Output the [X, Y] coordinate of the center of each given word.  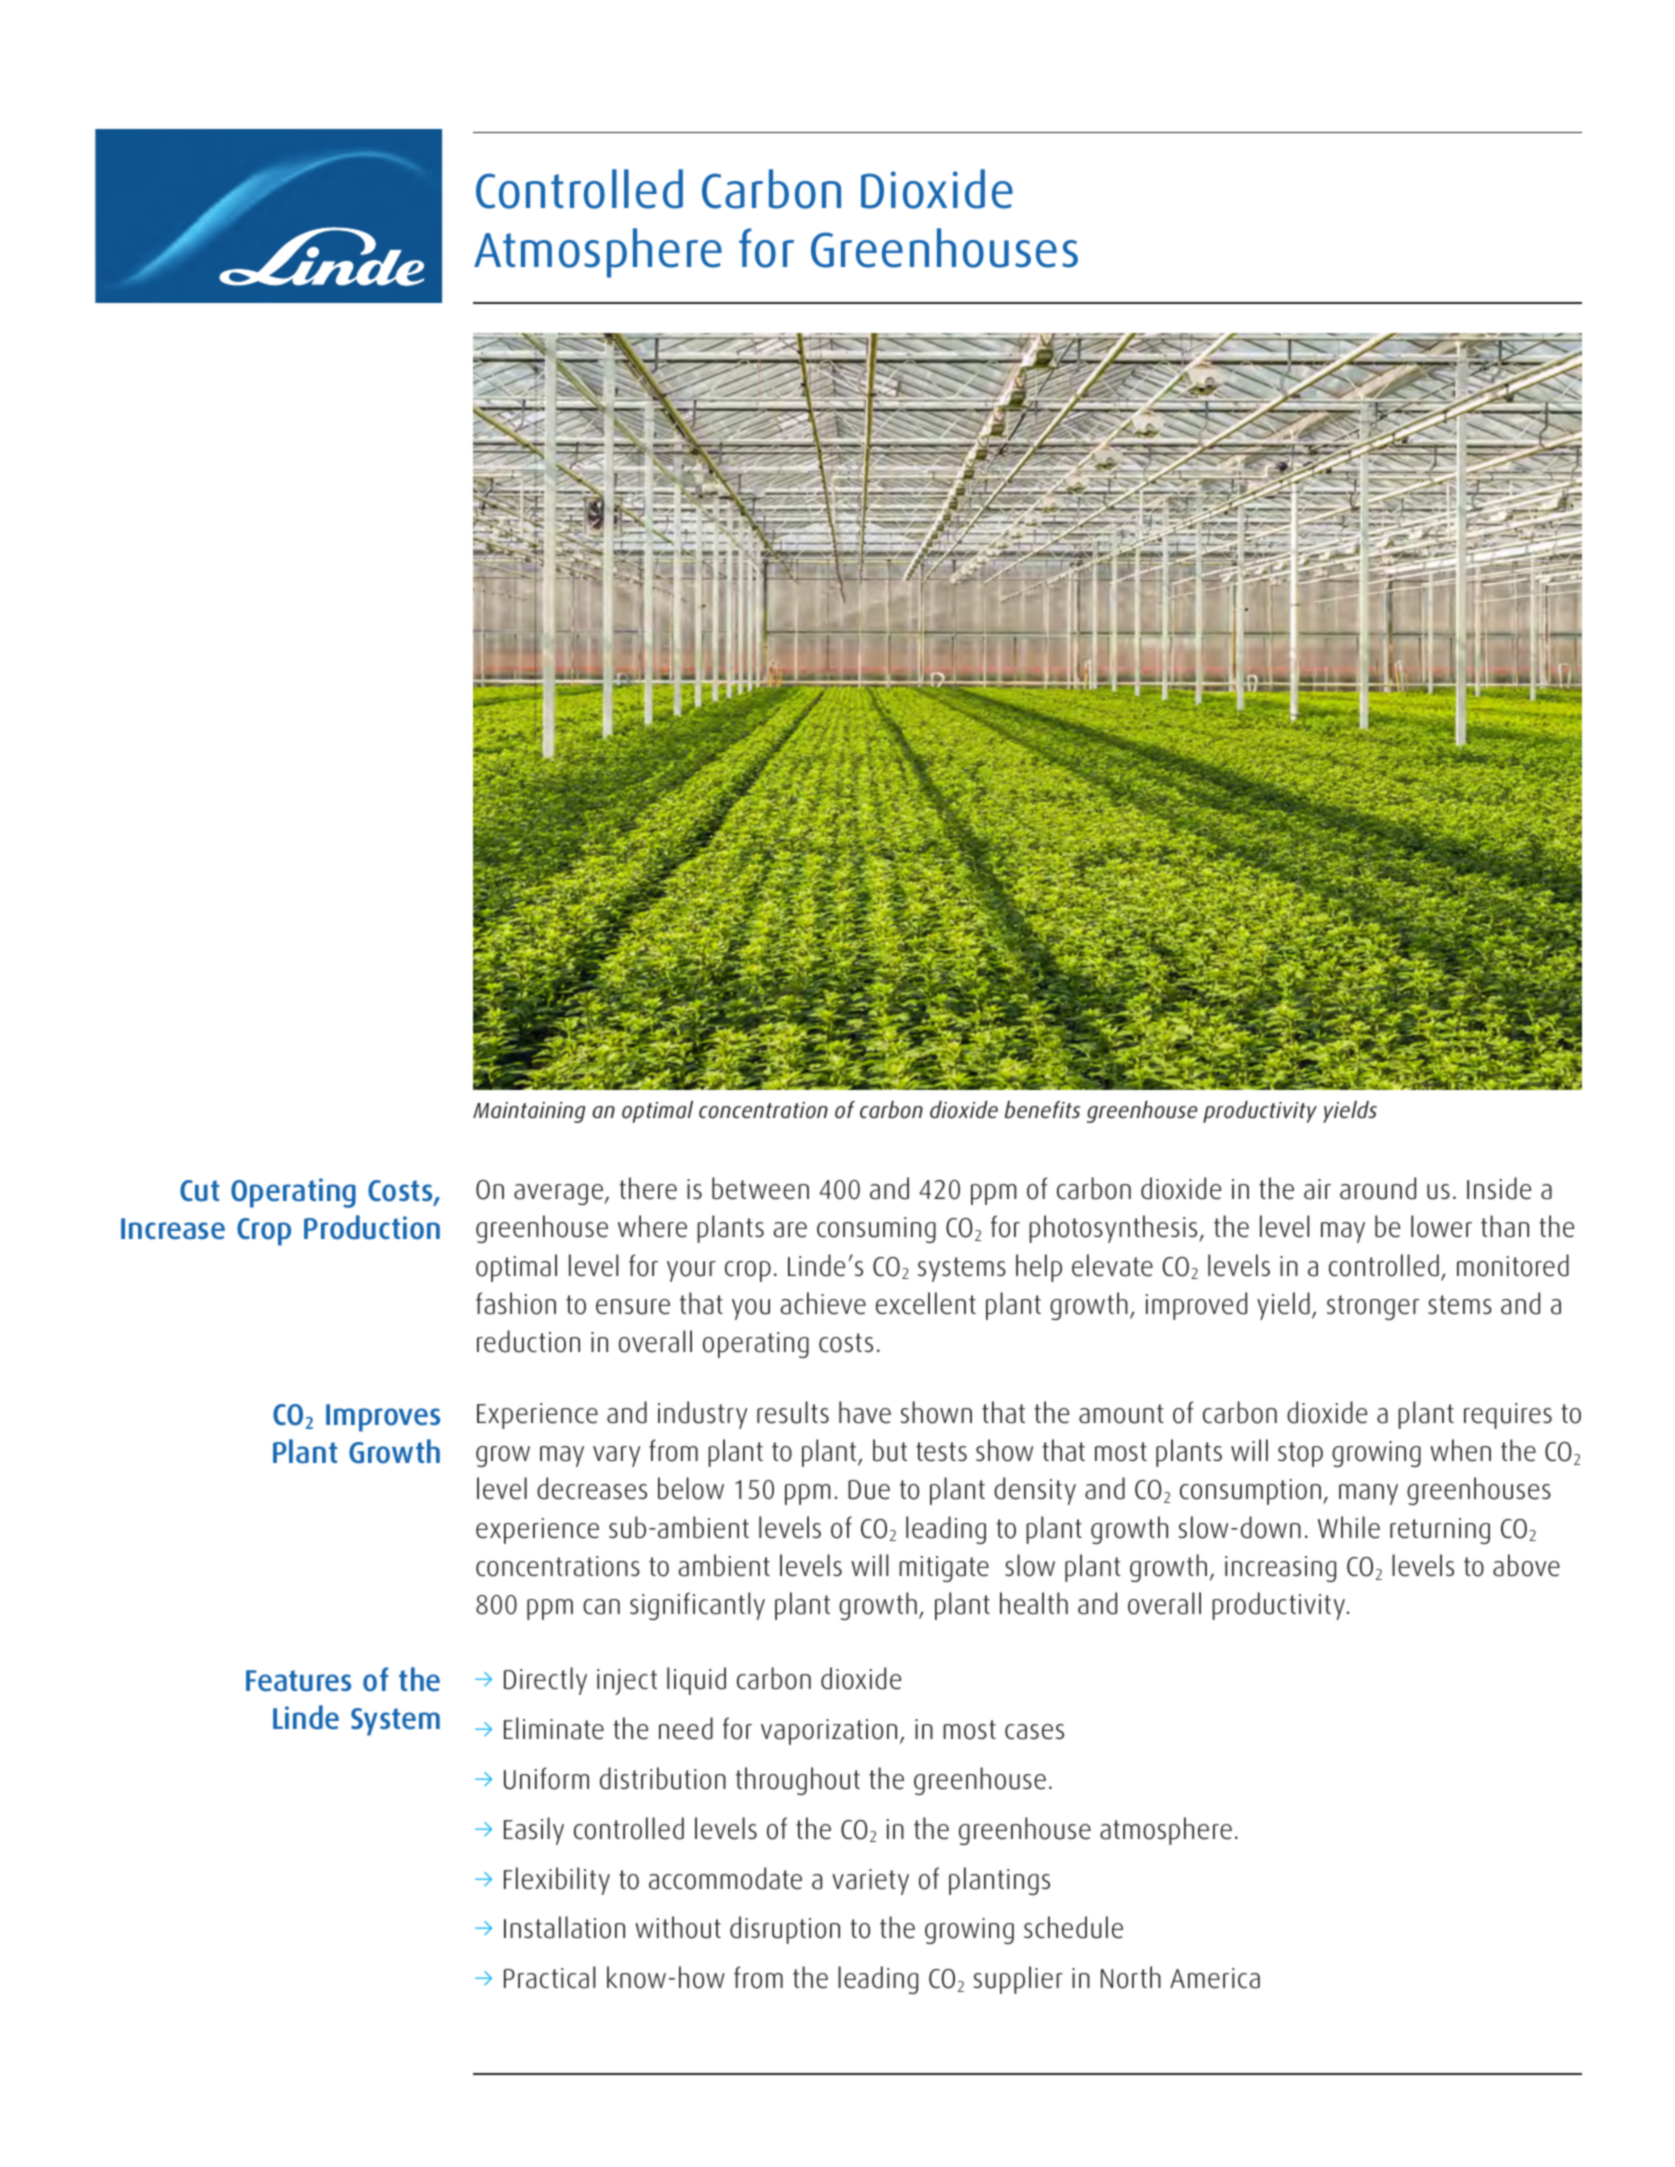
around [1378, 1188]
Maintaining [529, 1112]
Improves [383, 1418]
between [760, 1188]
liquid [696, 1681]
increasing [1280, 1569]
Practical [550, 1977]
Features [298, 1681]
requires [1508, 1416]
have [865, 1412]
